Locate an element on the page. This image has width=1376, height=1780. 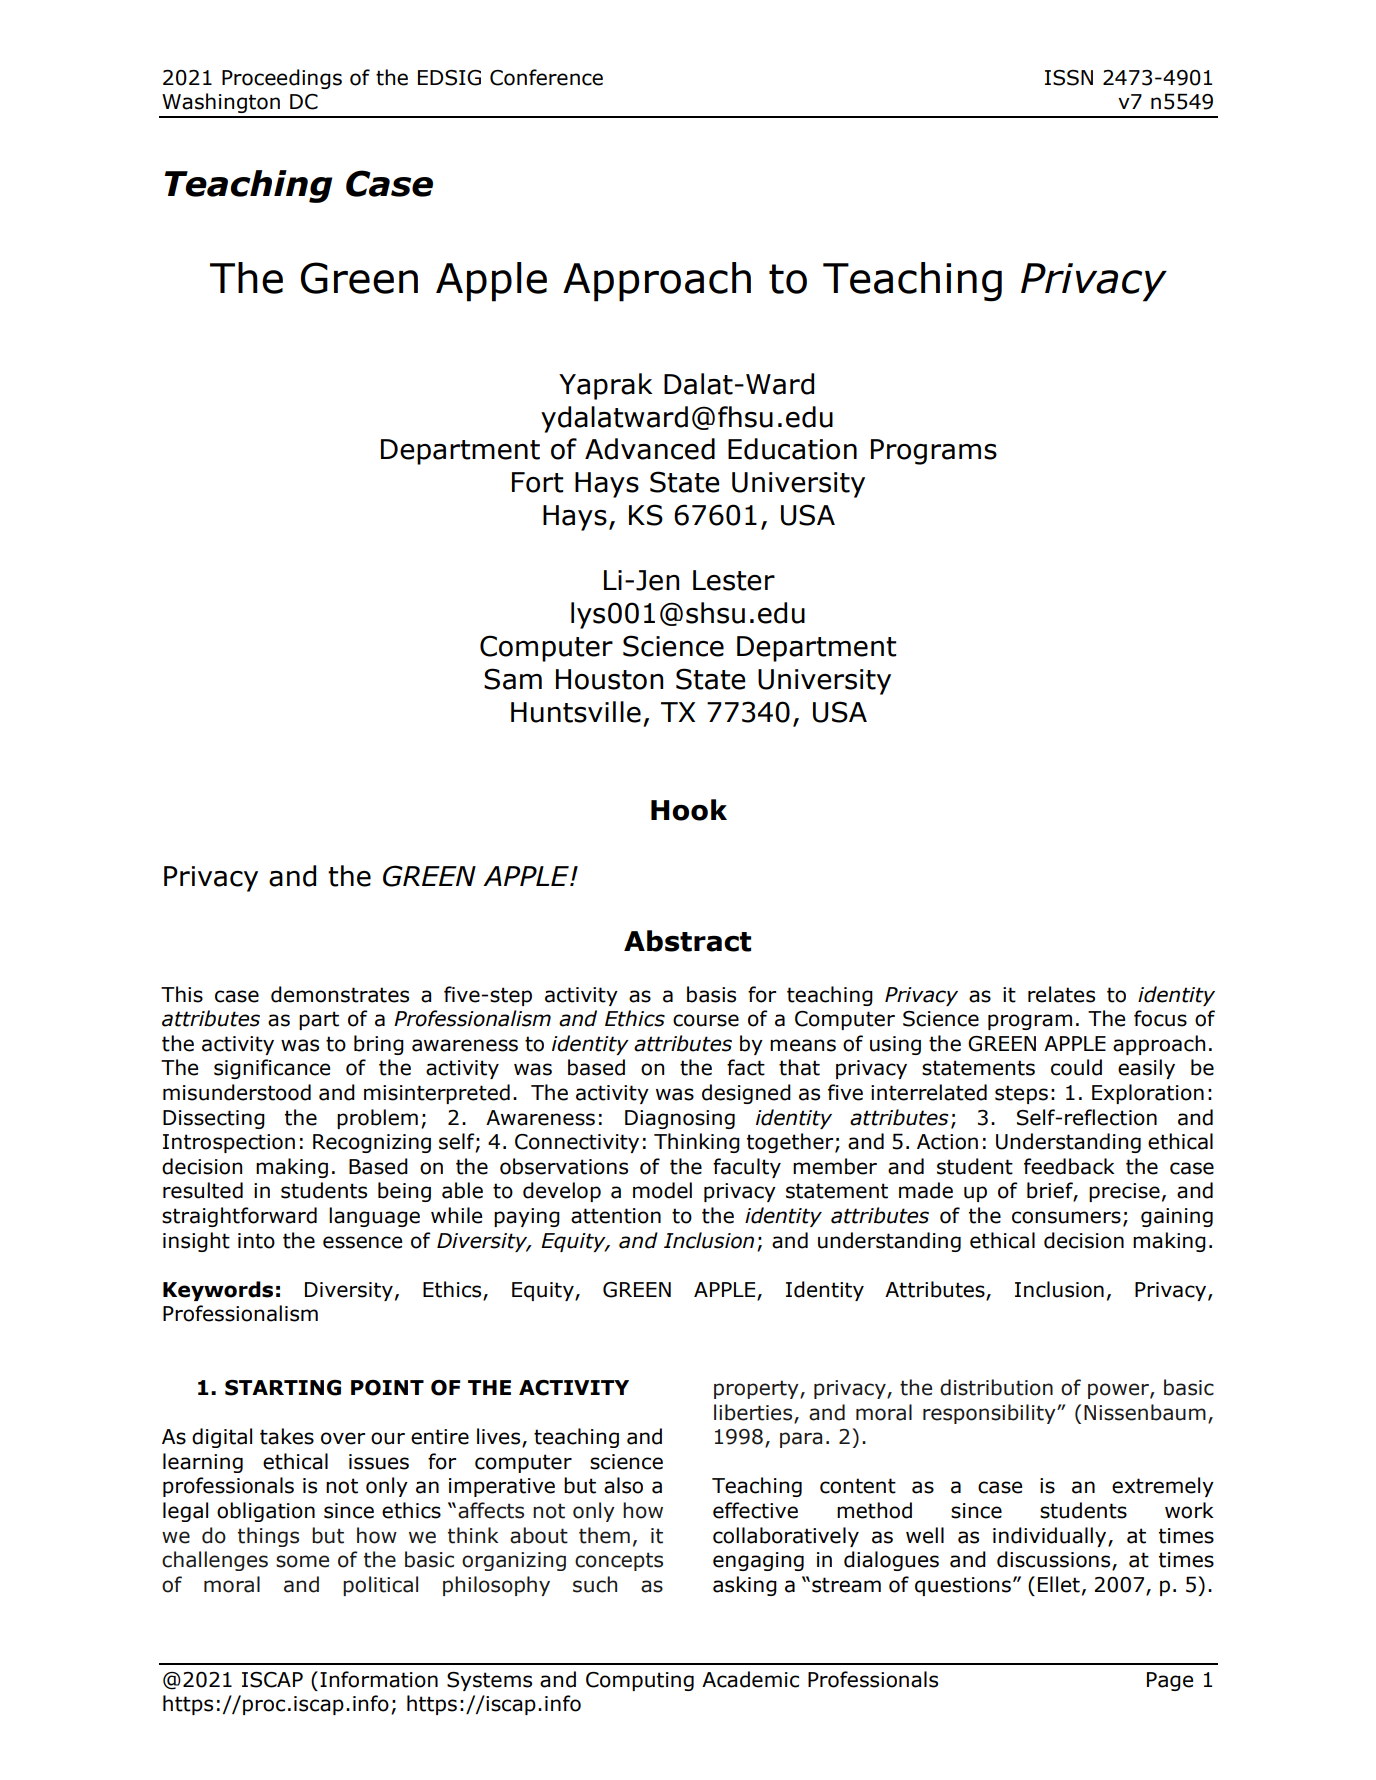
Lester is located at coordinates (734, 580).
